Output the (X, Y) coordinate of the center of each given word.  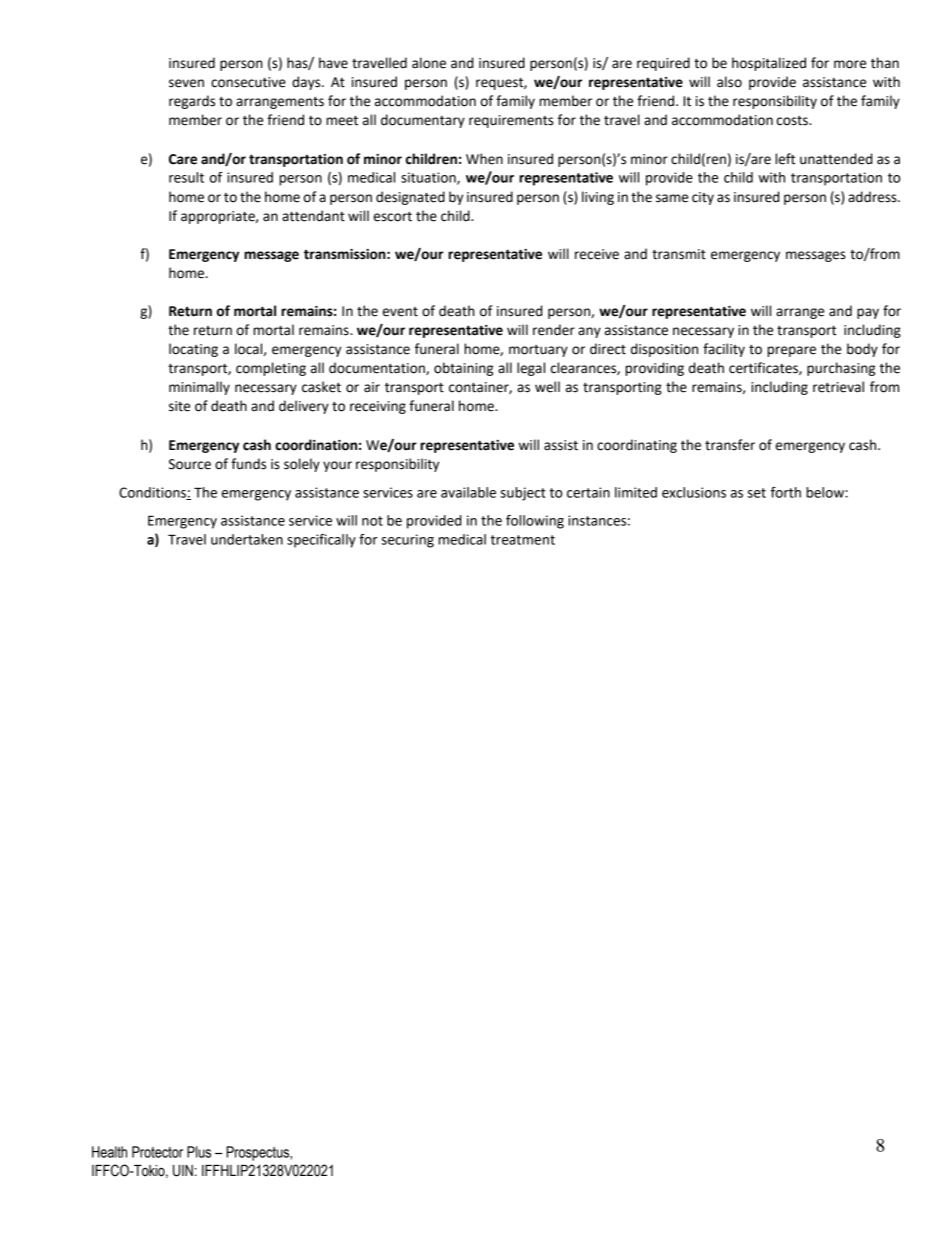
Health (109, 1152)
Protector (157, 1152)
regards (192, 102)
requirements (511, 121)
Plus (199, 1152)
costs (793, 121)
